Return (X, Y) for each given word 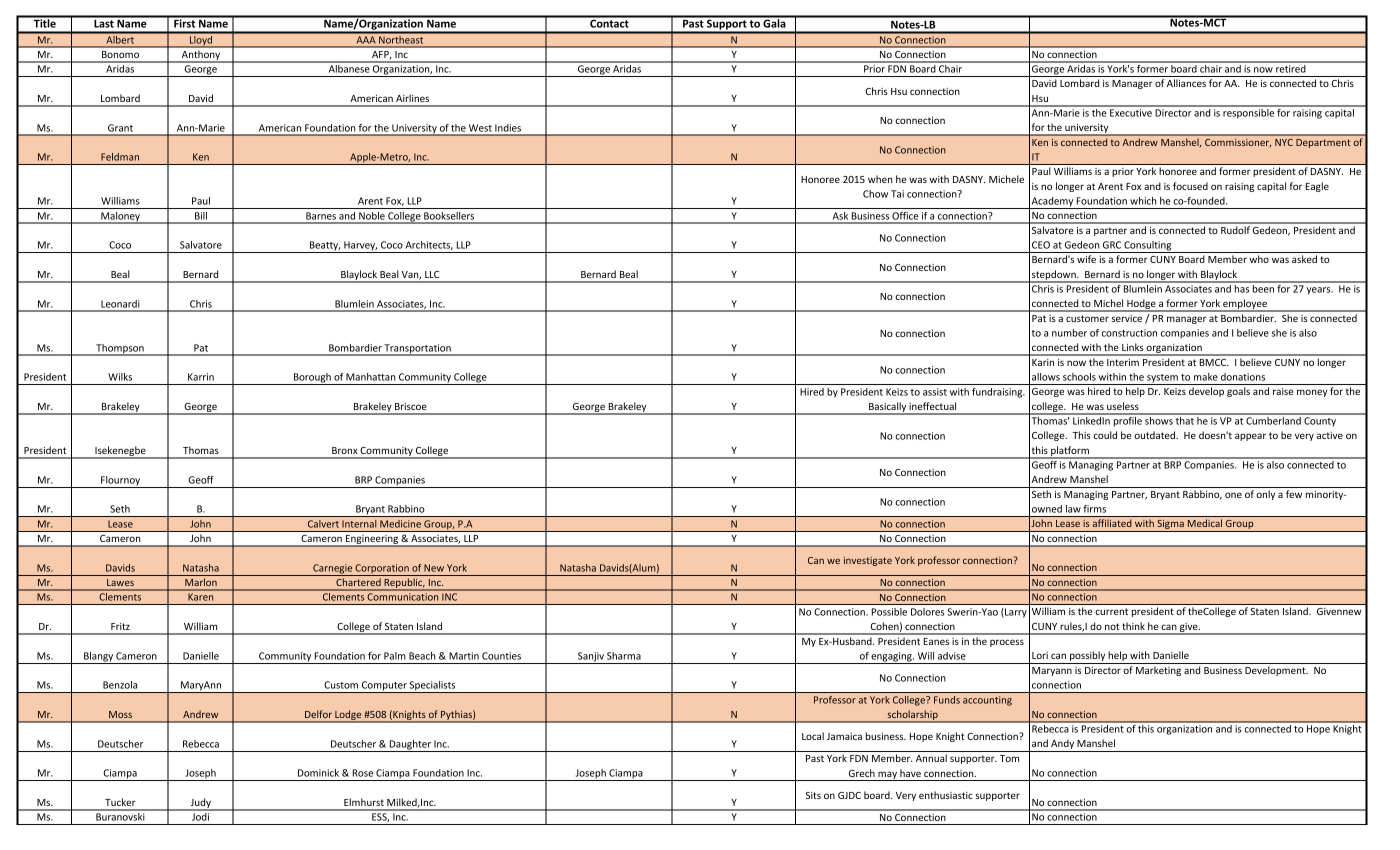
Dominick (318, 773)
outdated (1155, 435)
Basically (887, 408)
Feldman (120, 157)
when (880, 179)
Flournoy (121, 482)
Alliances (1186, 83)
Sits (813, 795)
